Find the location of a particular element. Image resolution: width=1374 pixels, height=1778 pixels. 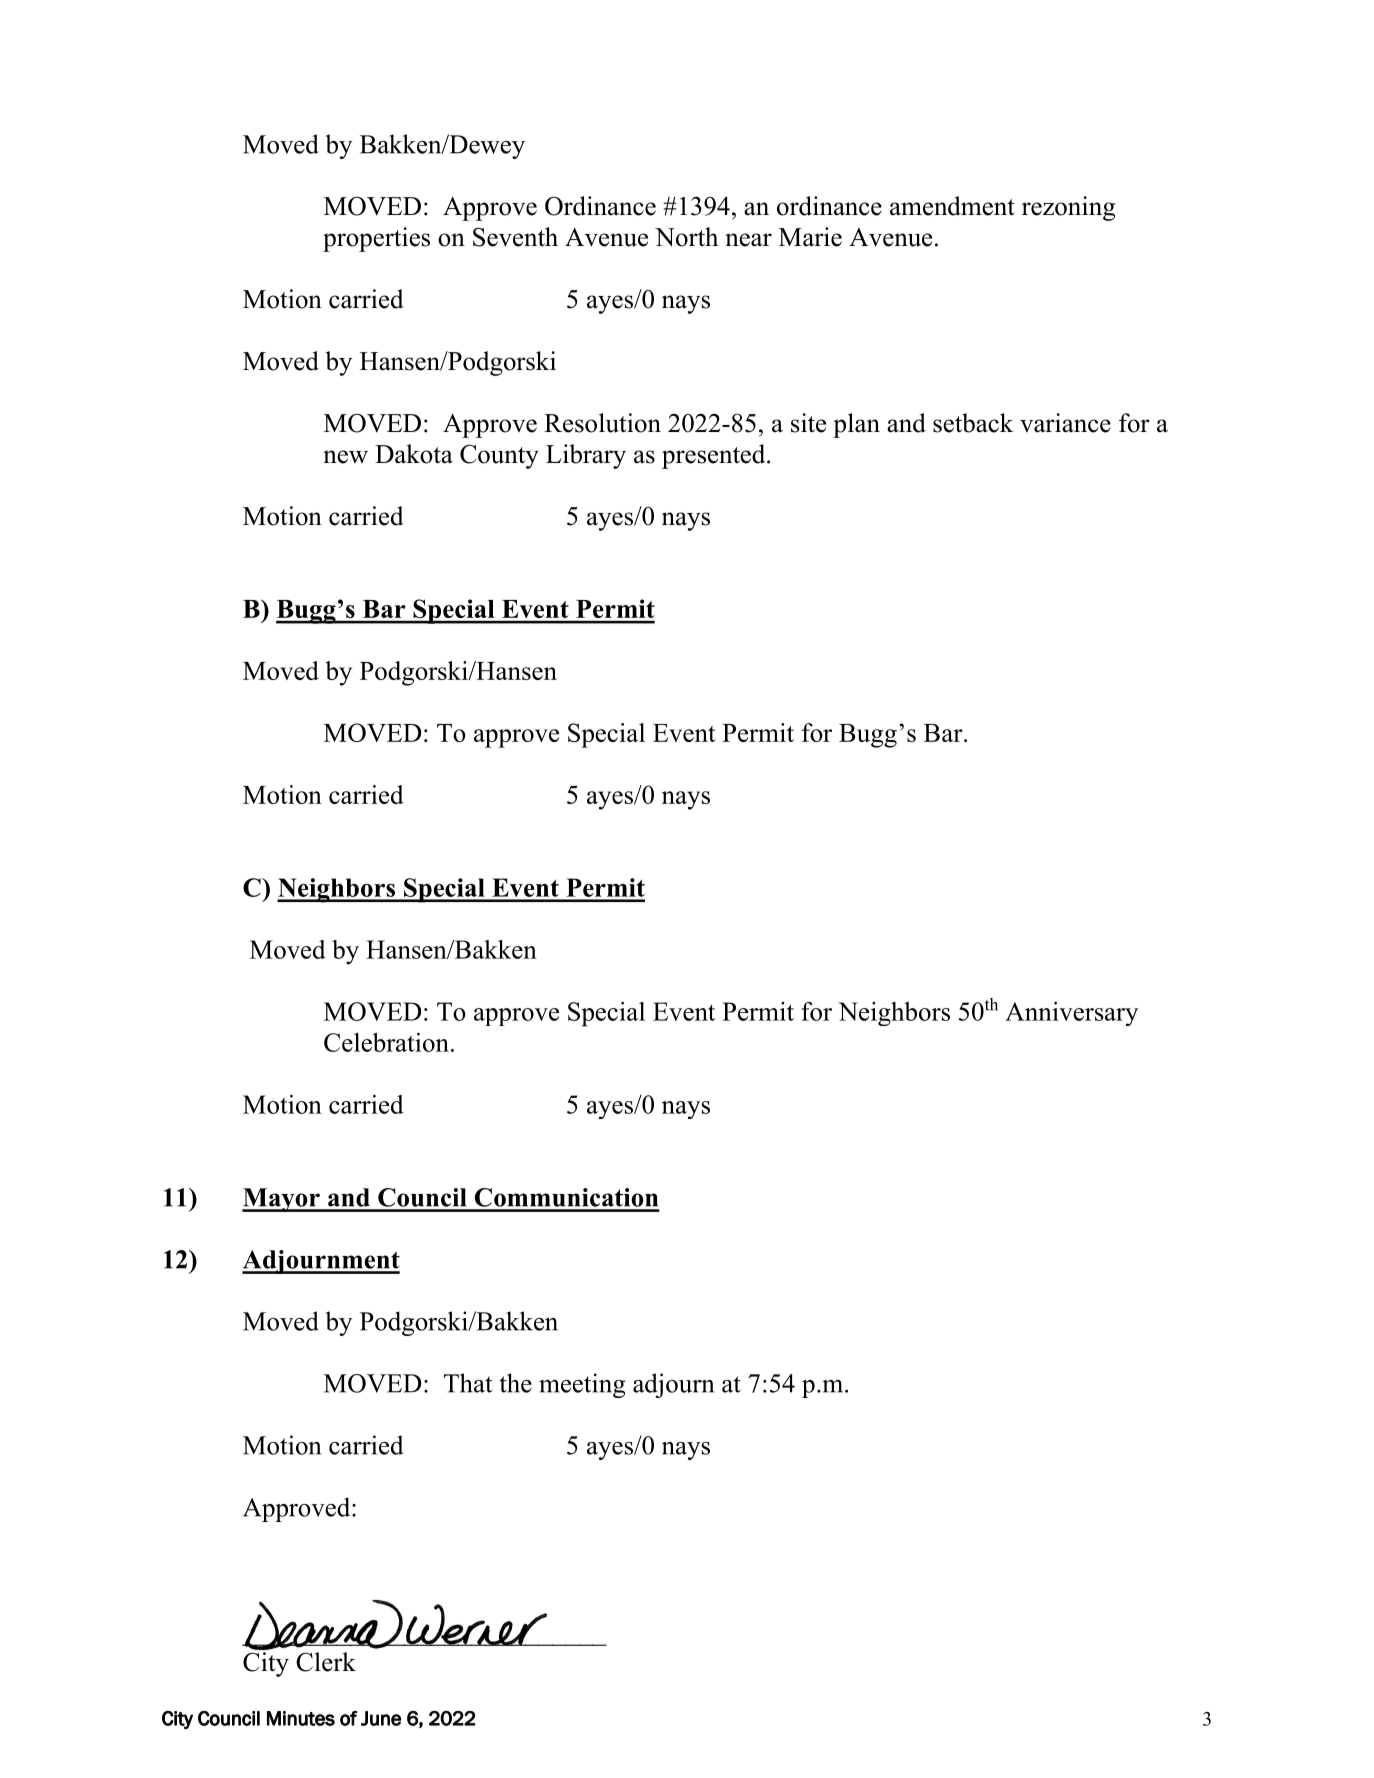

Anniversary is located at coordinates (1071, 1014).
